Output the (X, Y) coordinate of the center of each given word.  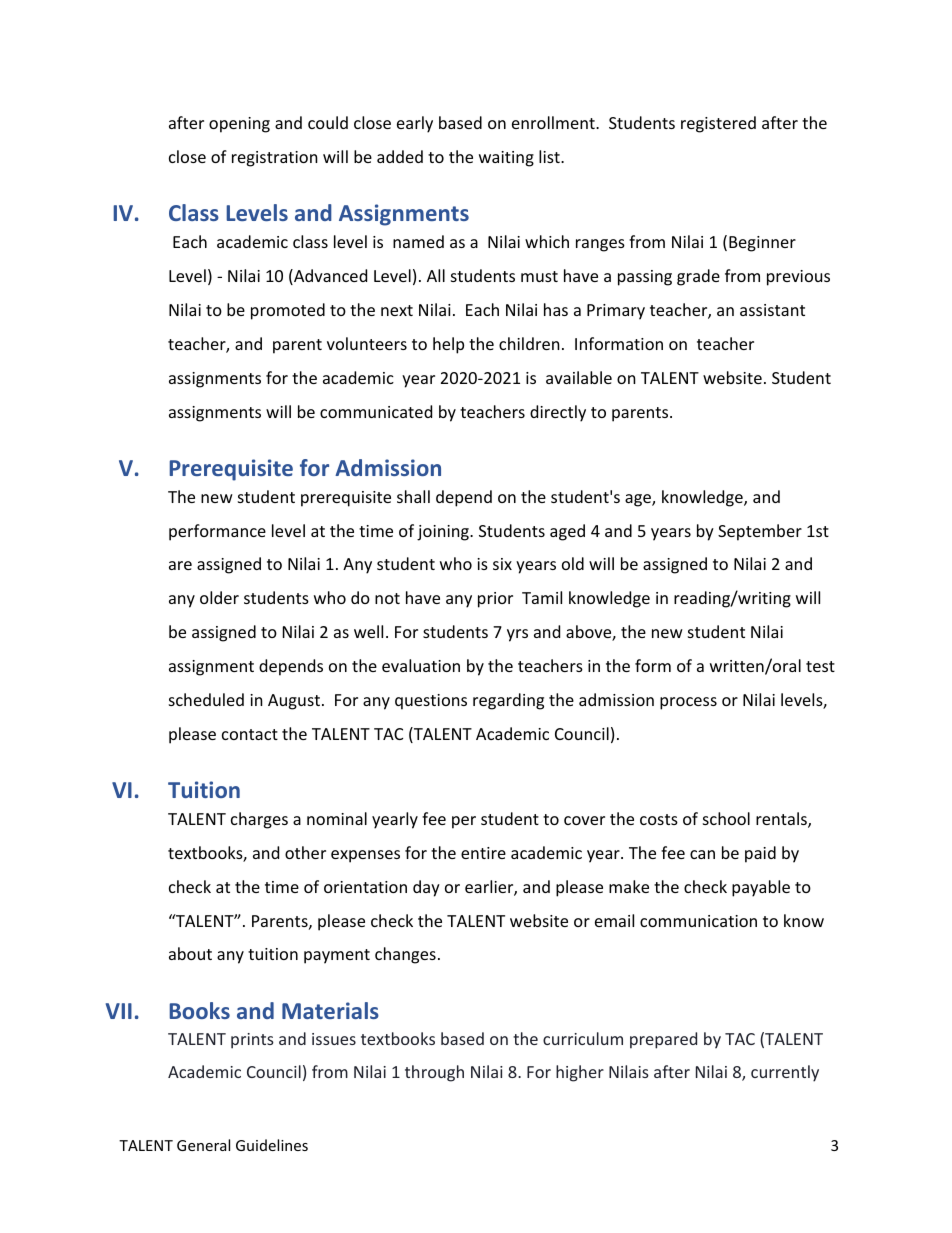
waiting (506, 159)
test (820, 666)
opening (239, 125)
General (203, 1145)
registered (718, 124)
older (219, 597)
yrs (517, 635)
